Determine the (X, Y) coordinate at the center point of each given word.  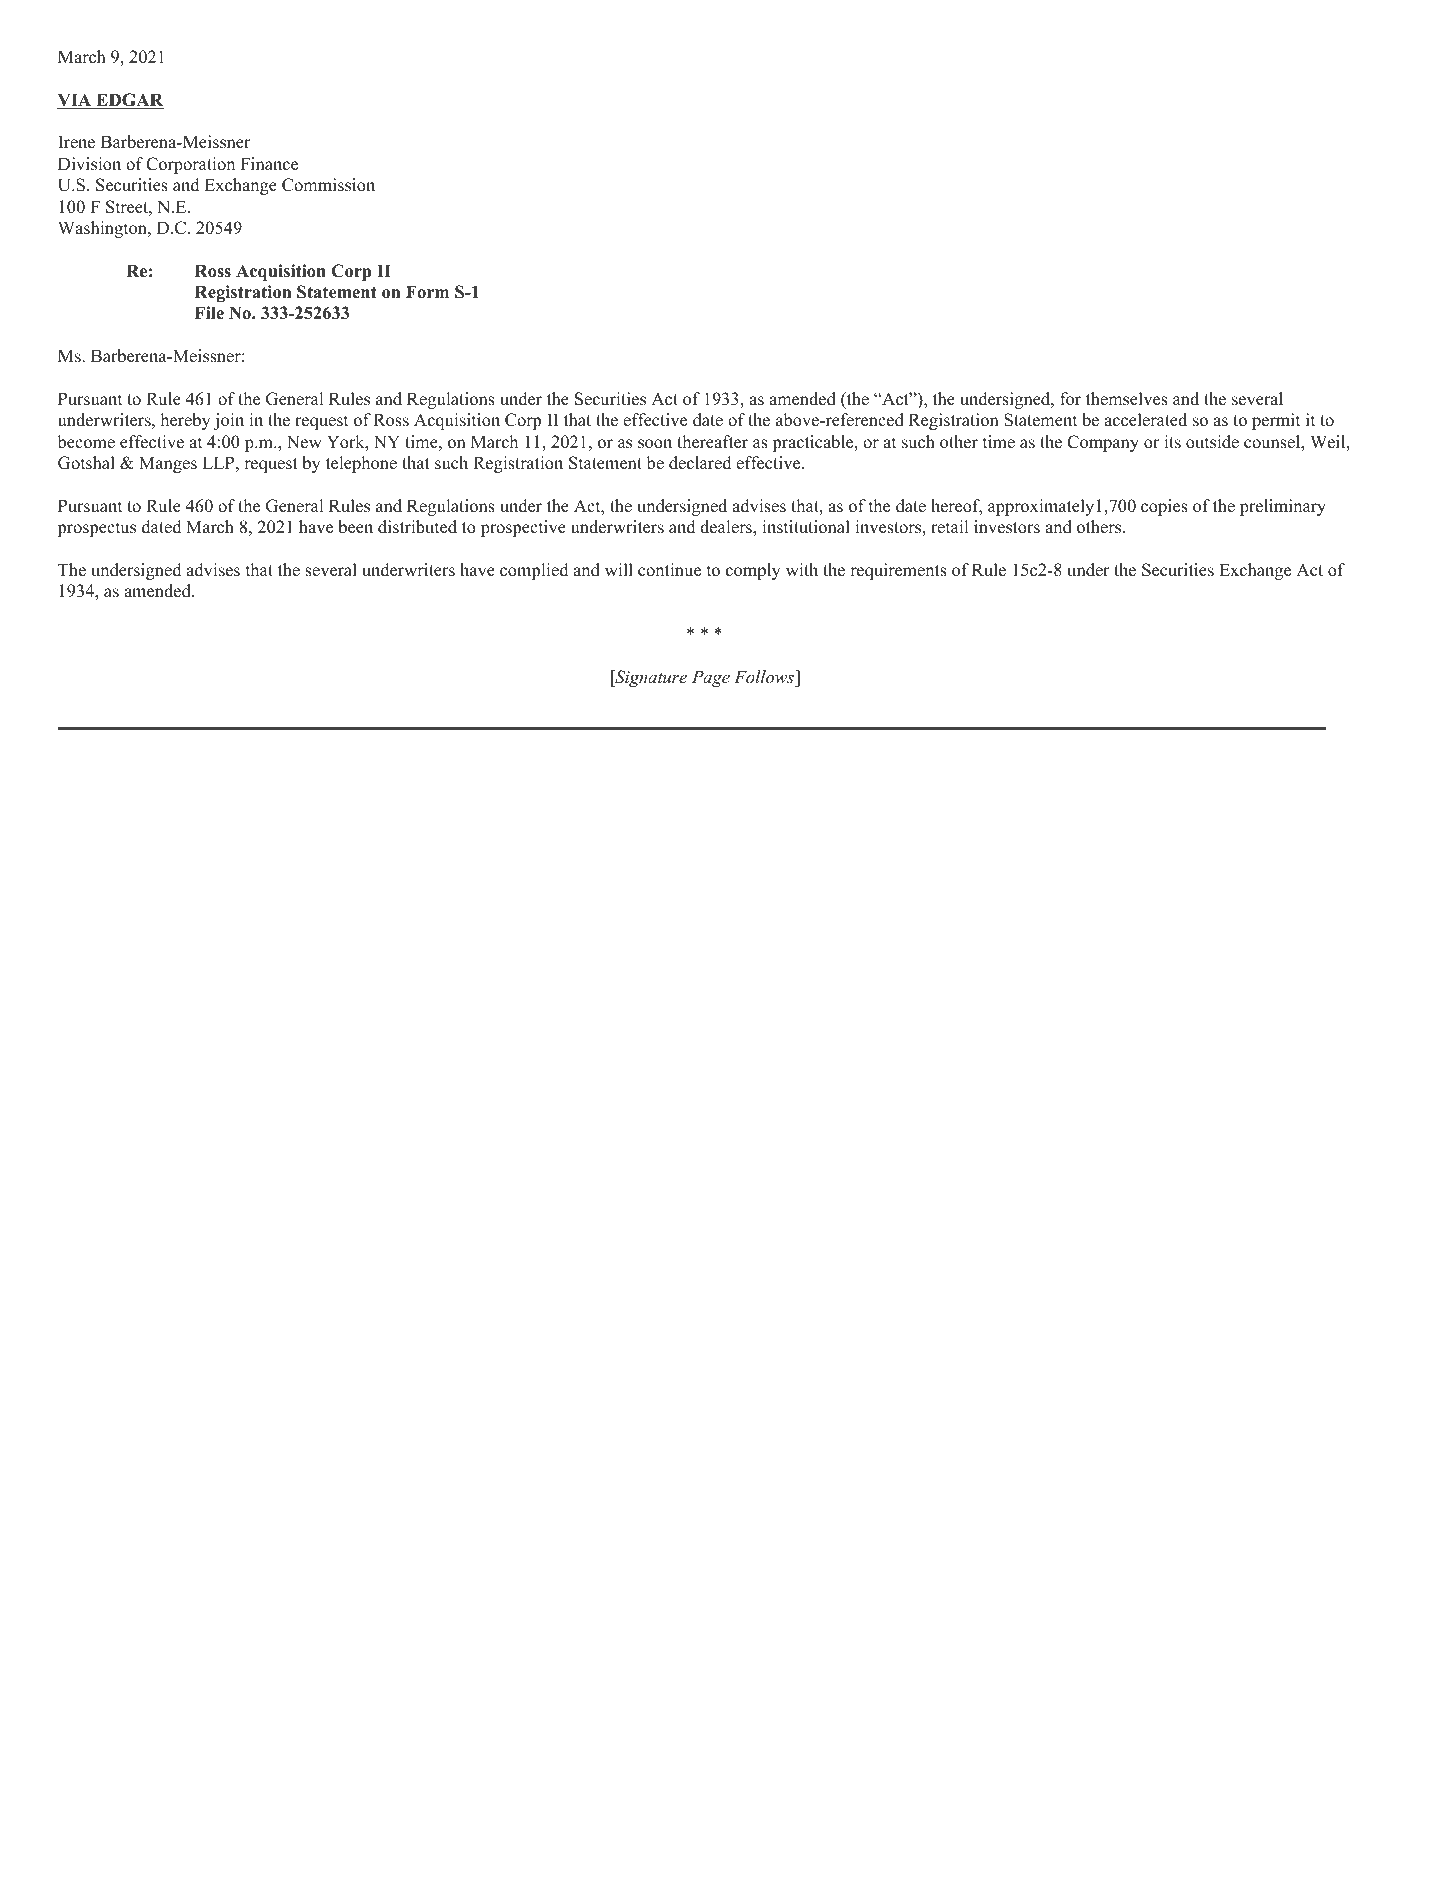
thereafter (712, 442)
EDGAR (129, 101)
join (229, 421)
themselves (1127, 399)
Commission (328, 185)
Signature (650, 678)
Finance (269, 164)
